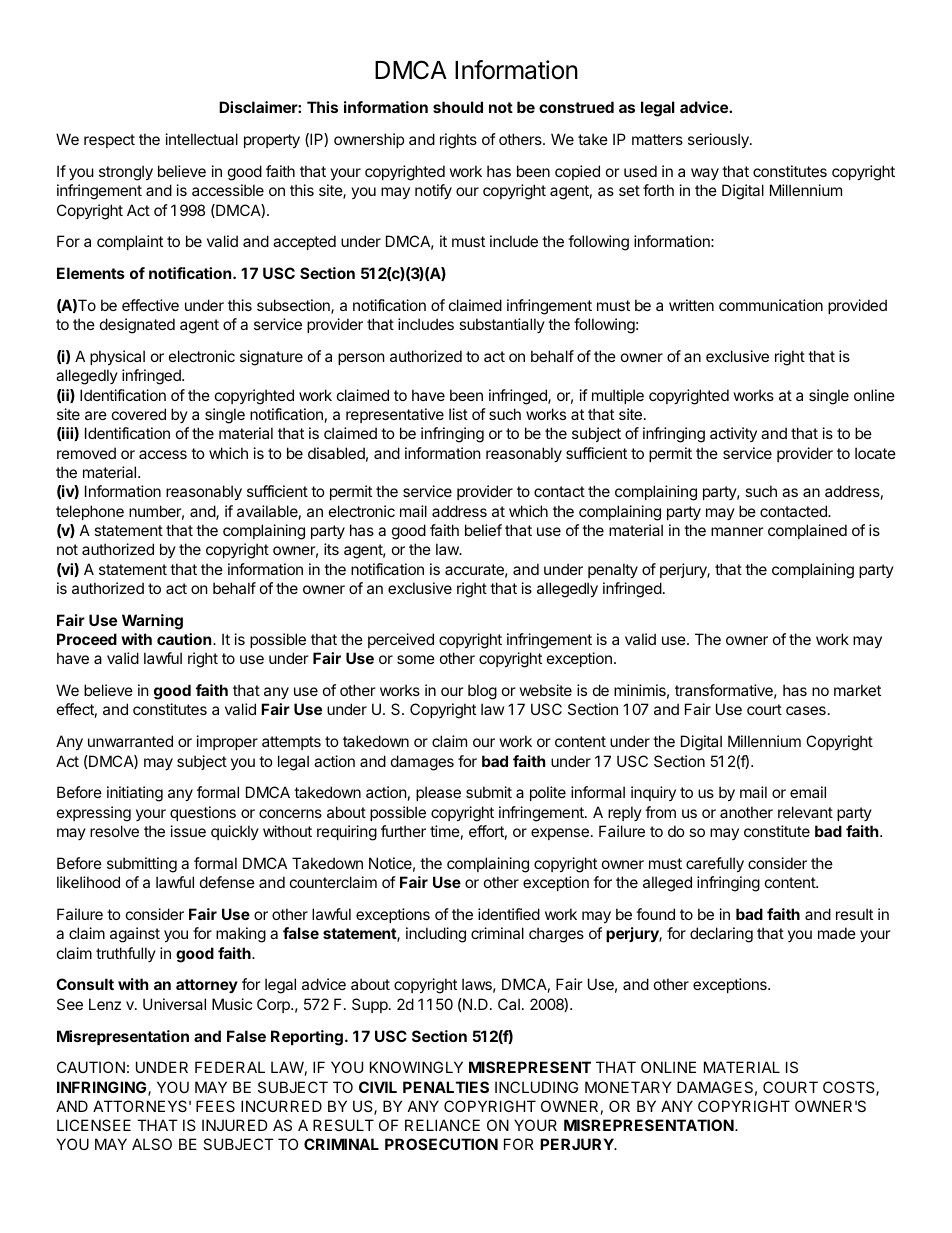  Describe the element at coordinates (857, 690) in the screenshot. I see `market` at that location.
